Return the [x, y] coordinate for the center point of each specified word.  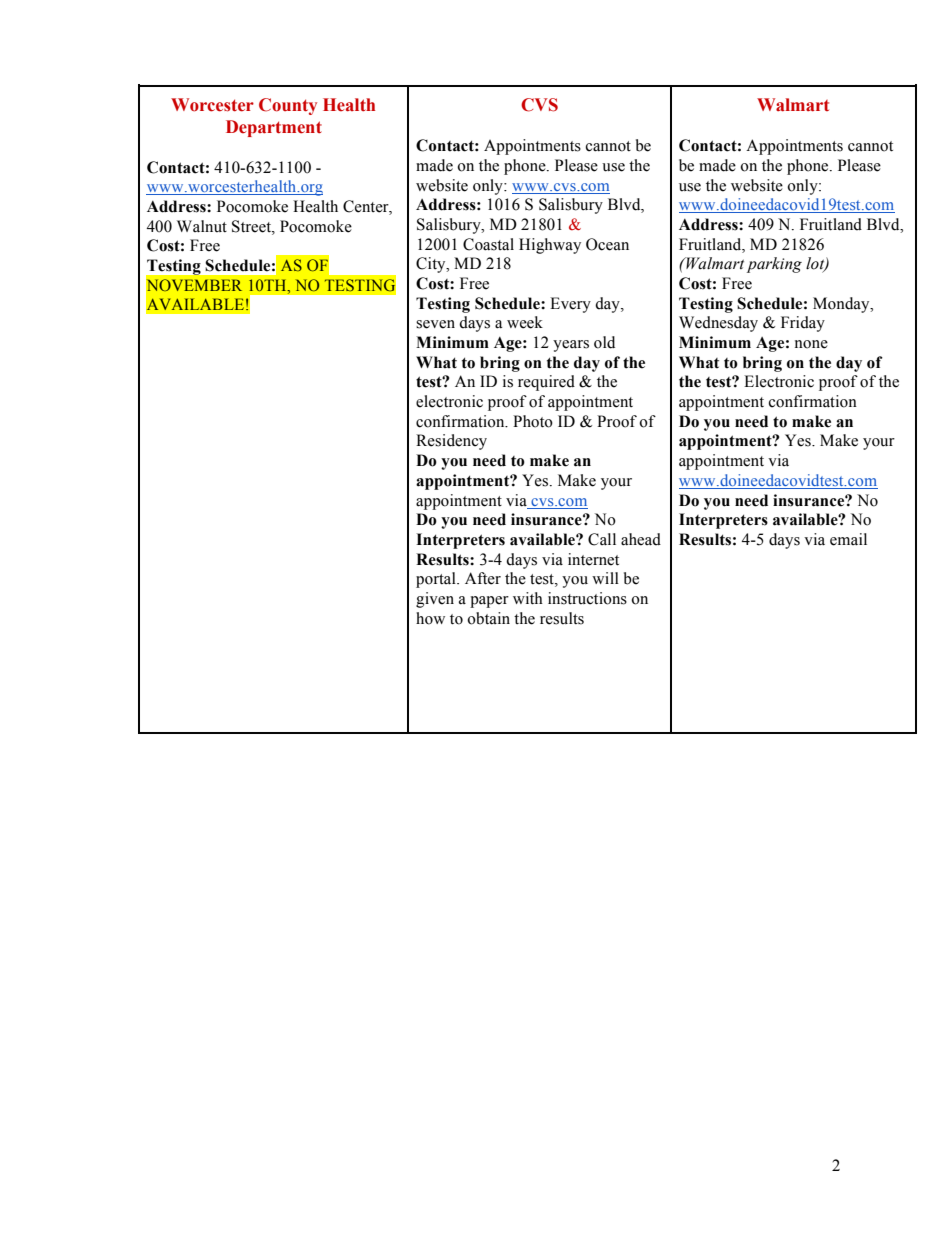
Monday [842, 305]
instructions [587, 598]
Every [570, 305]
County [288, 106]
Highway [550, 246]
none [811, 344]
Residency [451, 442]
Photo [533, 421]
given [435, 600]
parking [774, 265]
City [432, 265]
